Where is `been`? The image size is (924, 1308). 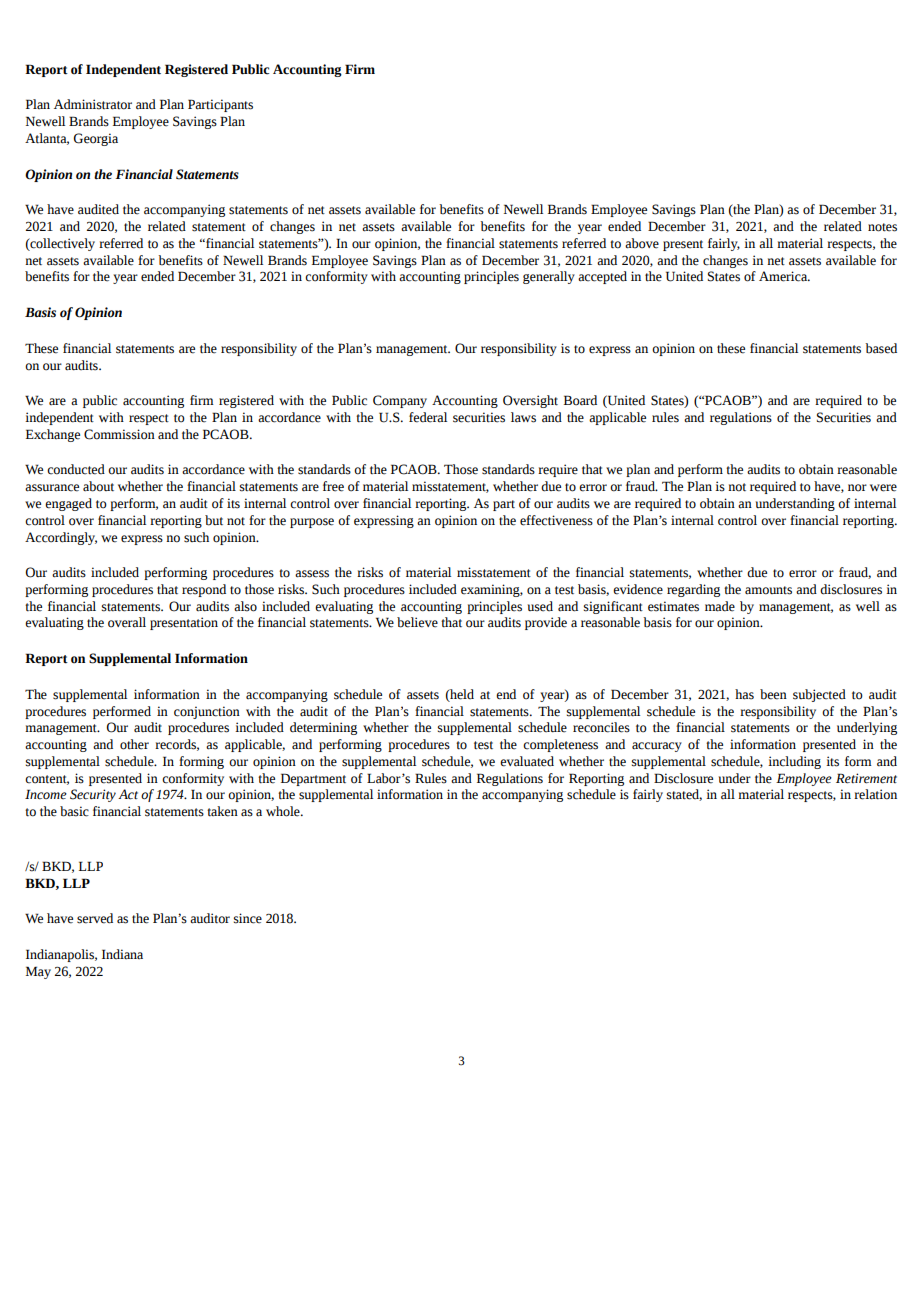
been is located at coordinates (773, 694).
